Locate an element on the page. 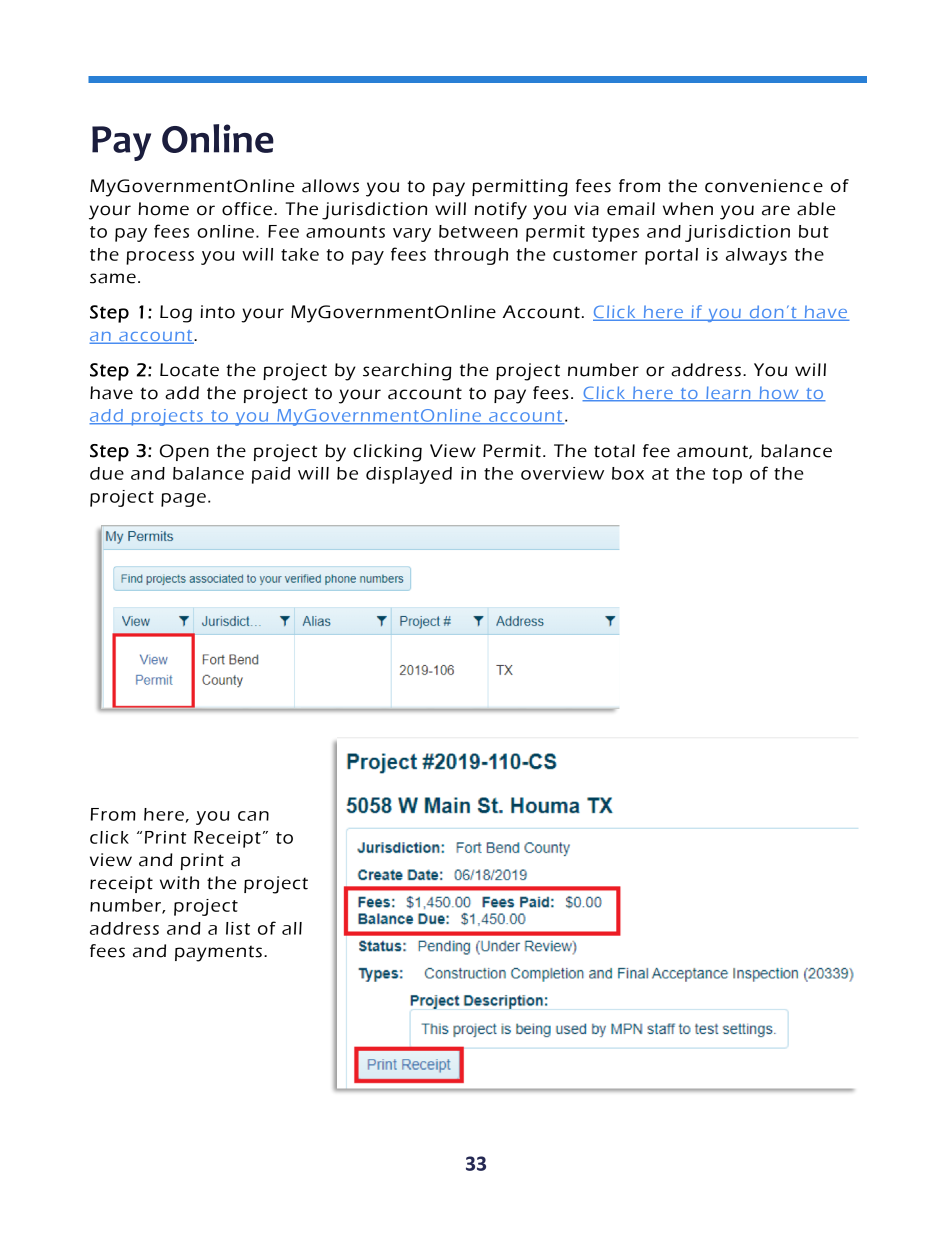 This image has width=952, height=1233. notify is located at coordinates (501, 211).
